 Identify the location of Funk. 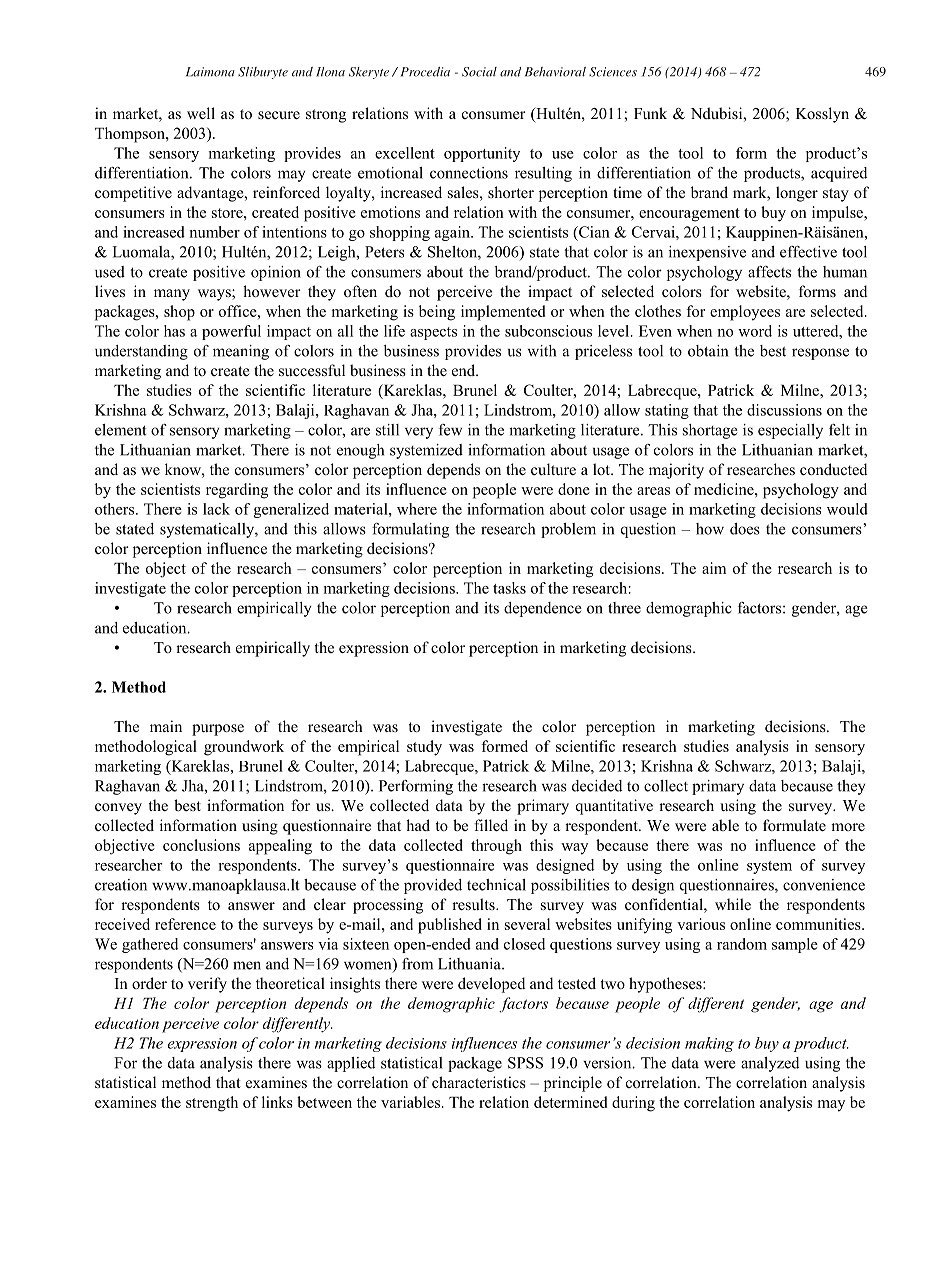
(650, 113).
